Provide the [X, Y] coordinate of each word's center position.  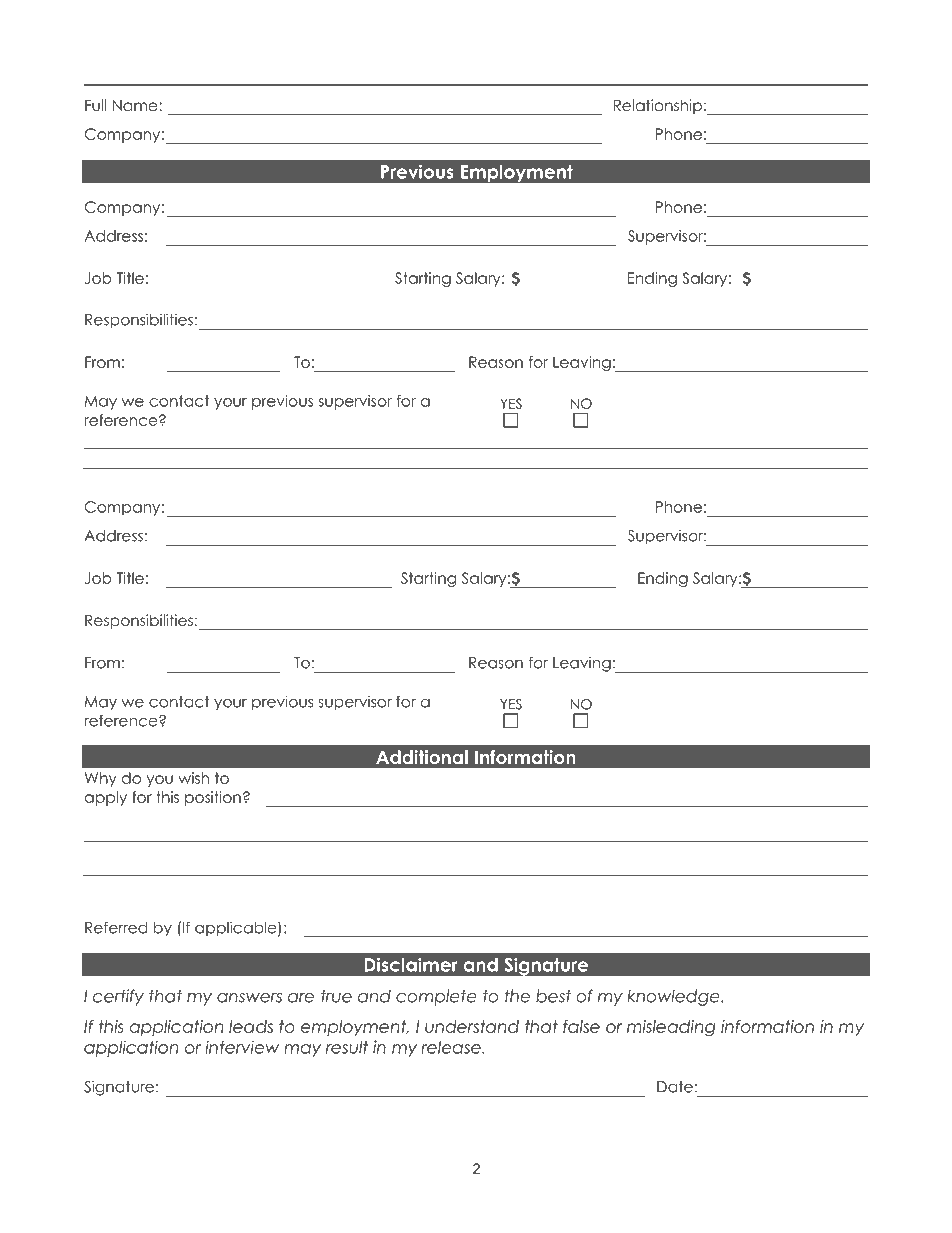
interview [242, 1047]
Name [136, 105]
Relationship [658, 106]
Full [95, 105]
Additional [422, 757]
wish [193, 778]
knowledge [674, 997]
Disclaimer [411, 964]
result [347, 1047]
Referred [116, 927]
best [553, 996]
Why [101, 779]
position [213, 798]
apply [106, 798]
